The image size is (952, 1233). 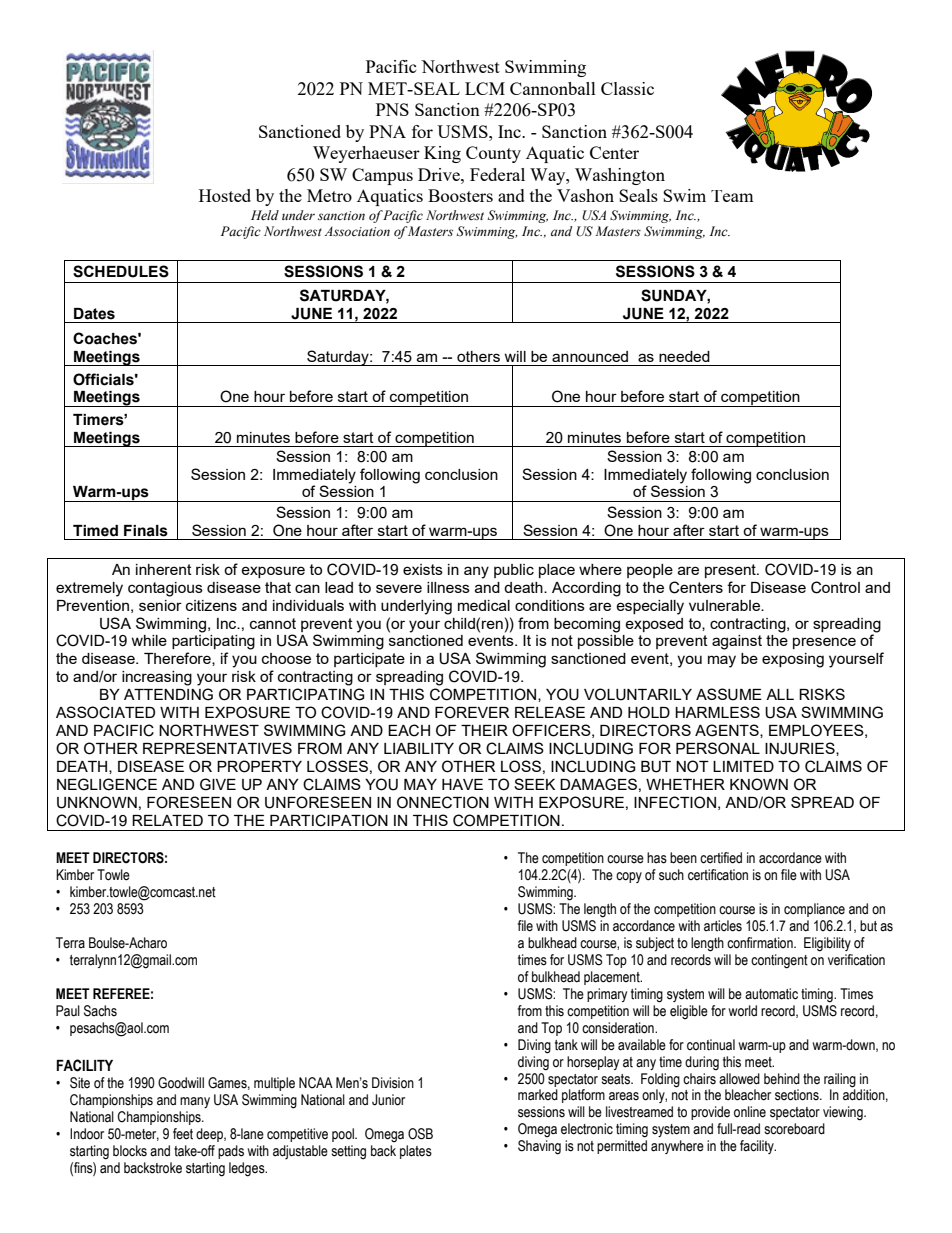 What do you see at coordinates (225, 195) in the screenshot?
I see `Hosted` at bounding box center [225, 195].
